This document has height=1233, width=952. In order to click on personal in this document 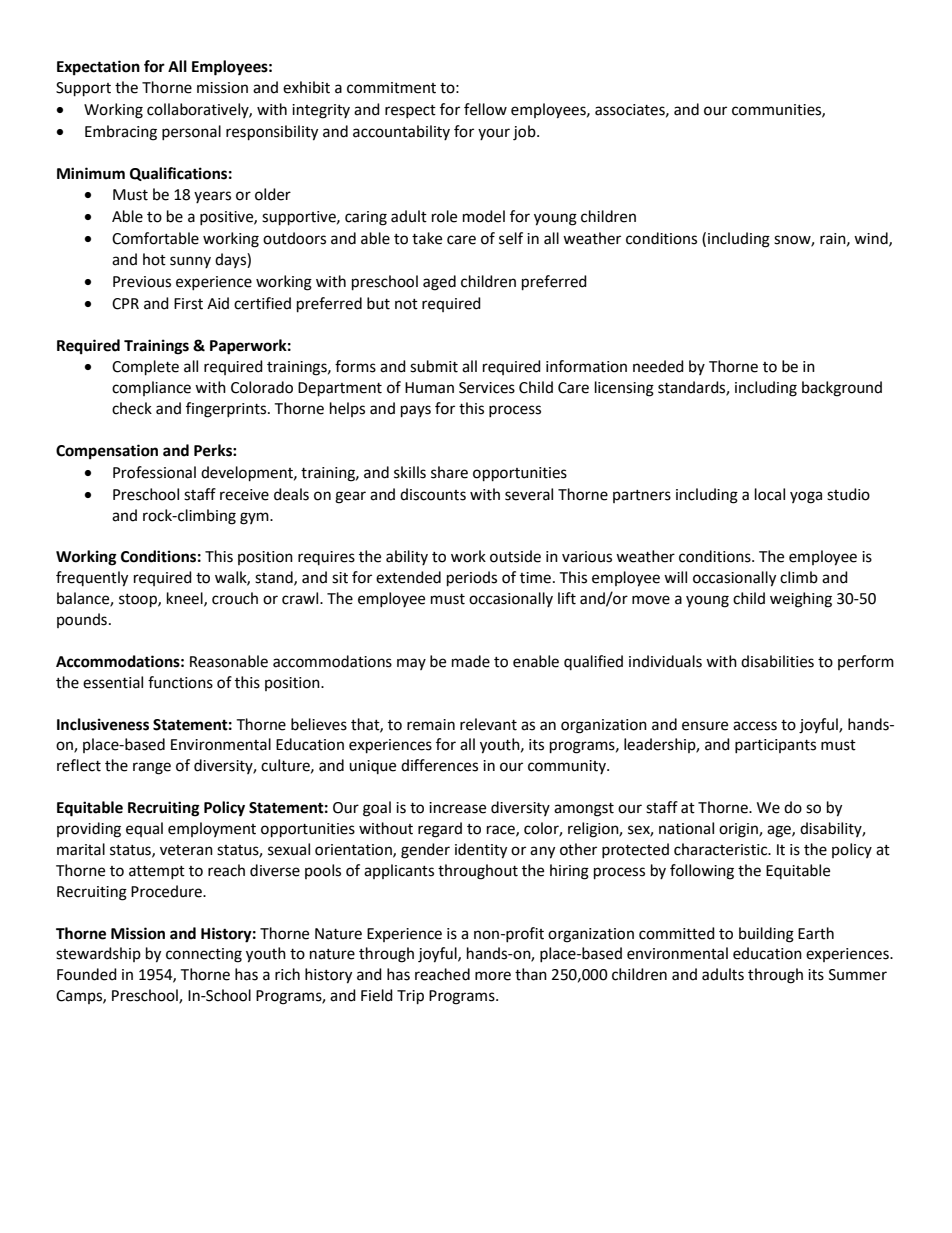, I will do `click(191, 132)`.
